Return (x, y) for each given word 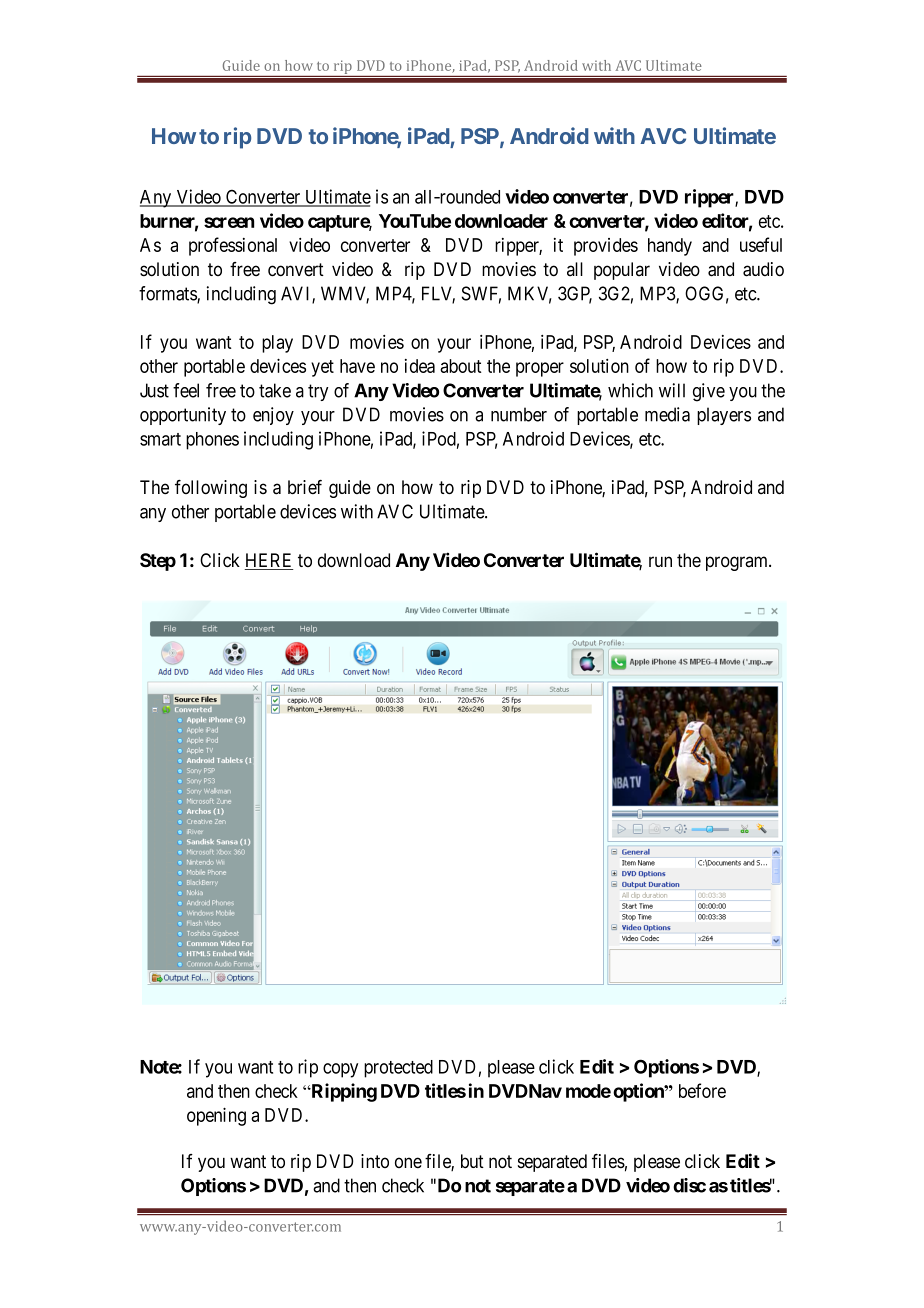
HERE (269, 561)
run (660, 561)
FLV (438, 294)
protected (398, 1069)
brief (305, 487)
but (472, 1161)
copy (340, 1070)
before (702, 1090)
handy (670, 247)
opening (216, 1116)
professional (233, 246)
